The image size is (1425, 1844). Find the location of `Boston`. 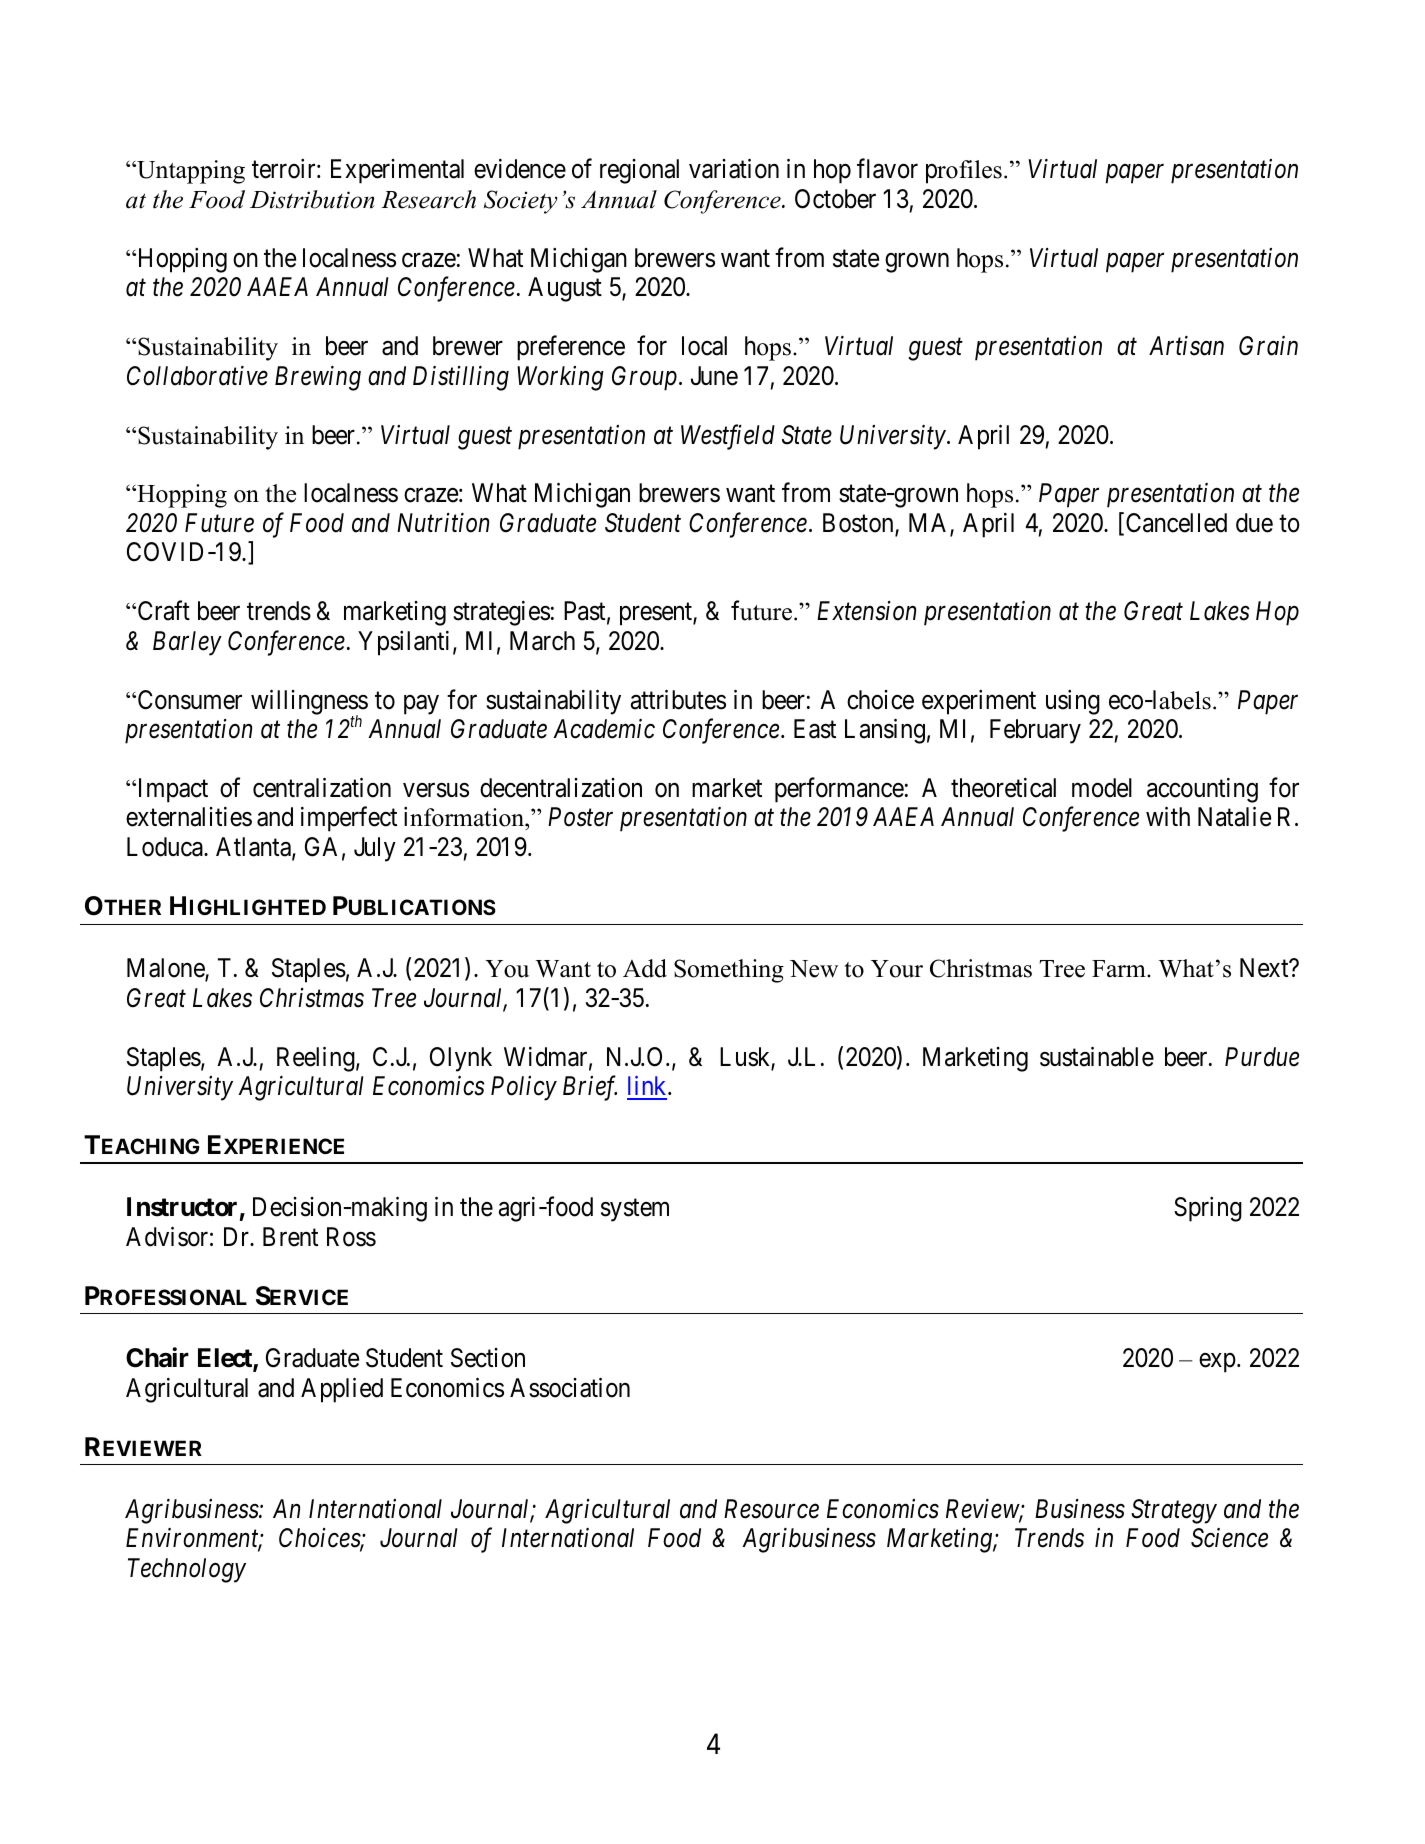

Boston is located at coordinates (859, 524).
